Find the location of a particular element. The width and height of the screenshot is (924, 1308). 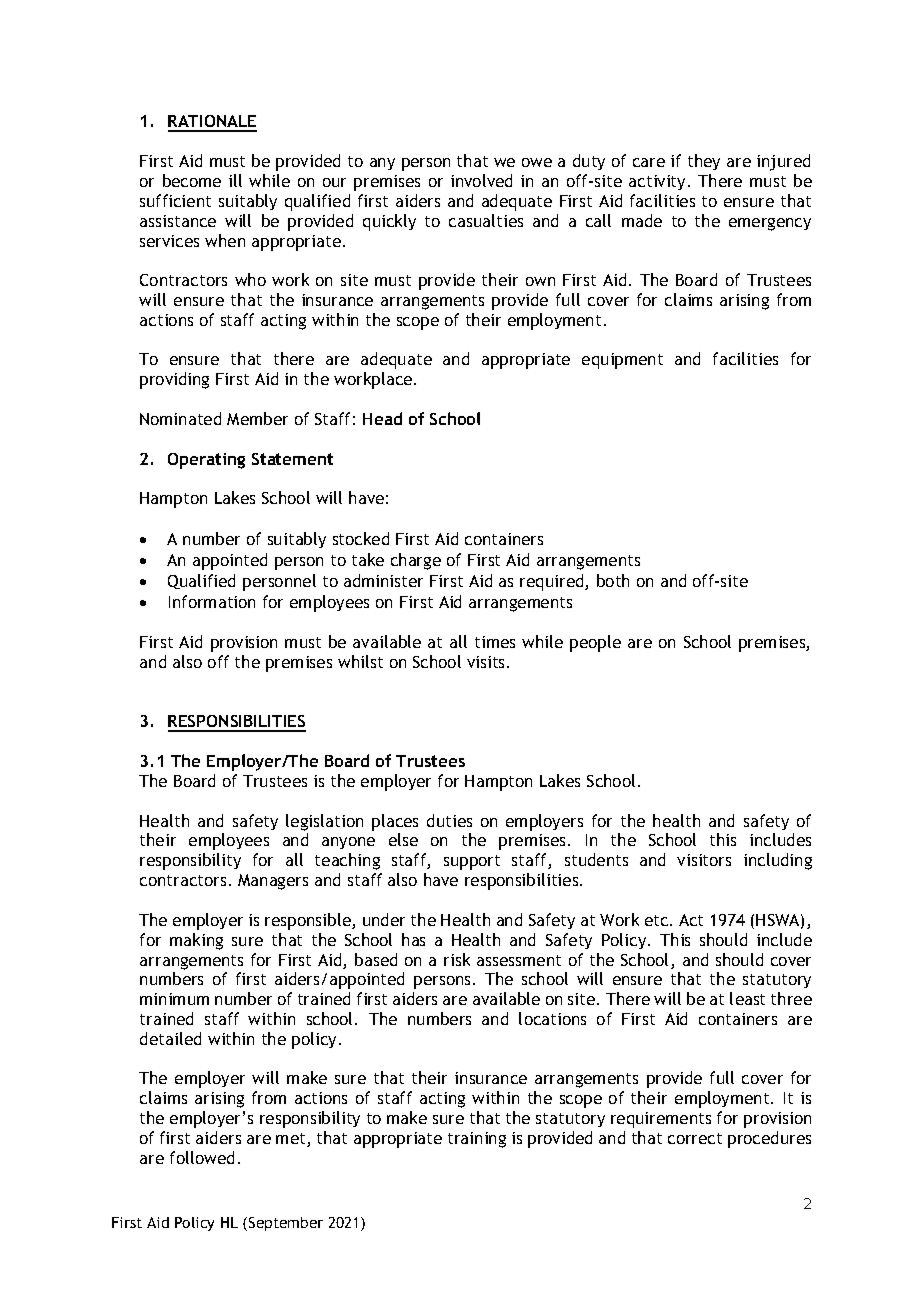

they is located at coordinates (704, 162).
